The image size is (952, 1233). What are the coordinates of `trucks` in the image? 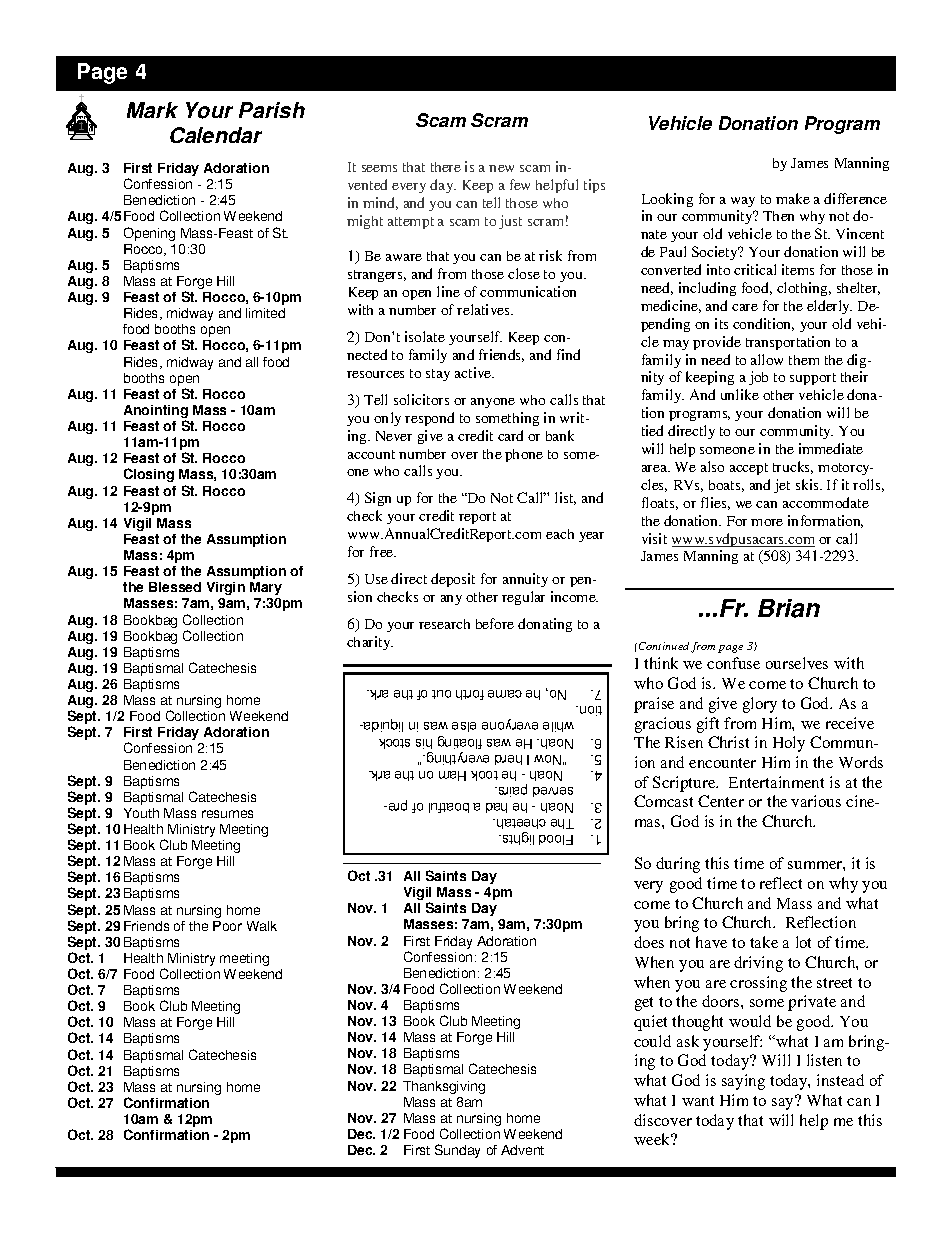 It's located at (793, 467).
